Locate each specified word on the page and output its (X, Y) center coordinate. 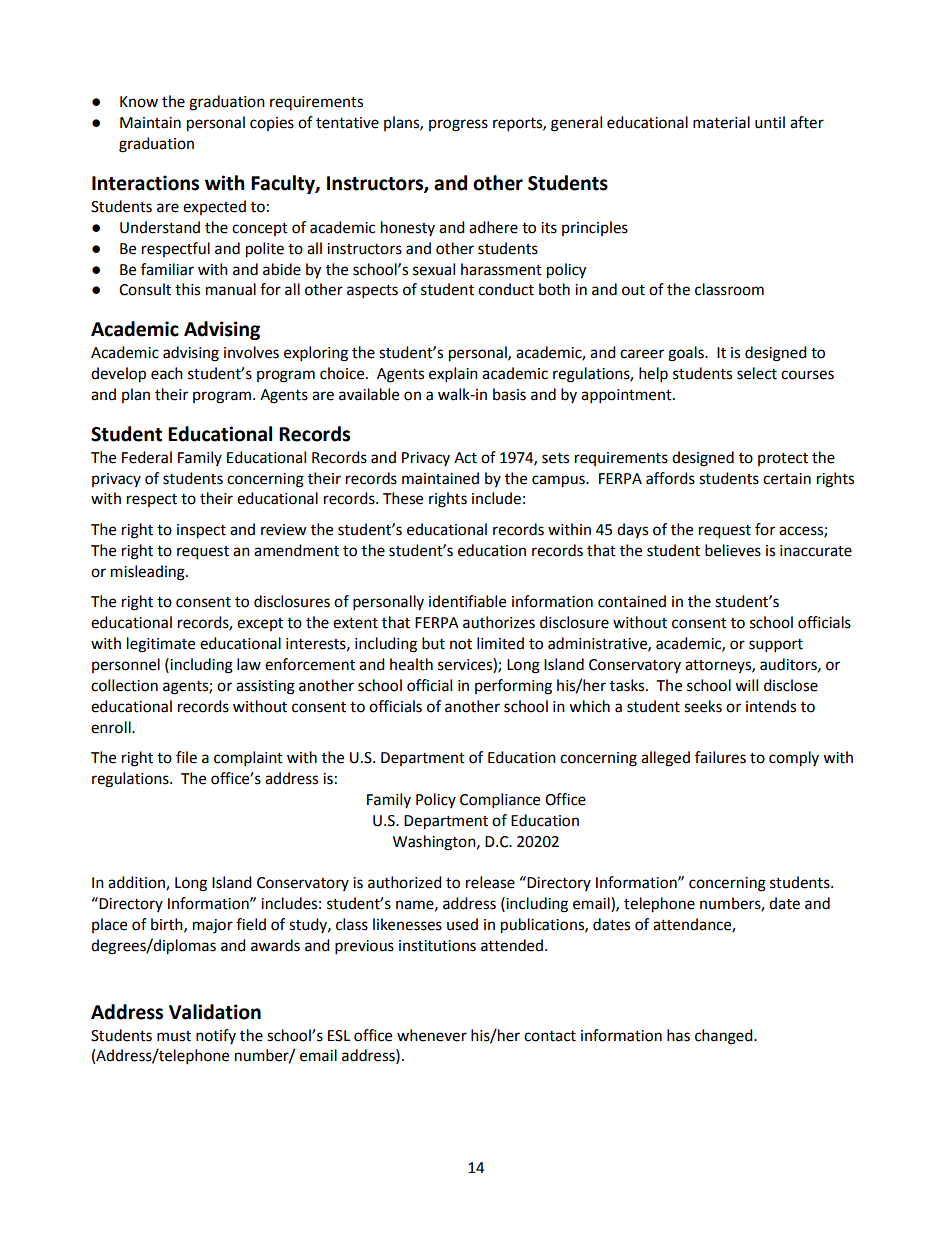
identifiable (467, 601)
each (167, 373)
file (186, 757)
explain (453, 375)
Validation (215, 1012)
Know (139, 102)
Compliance (500, 801)
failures (720, 757)
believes (733, 550)
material (721, 122)
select (757, 373)
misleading (149, 573)
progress (458, 125)
